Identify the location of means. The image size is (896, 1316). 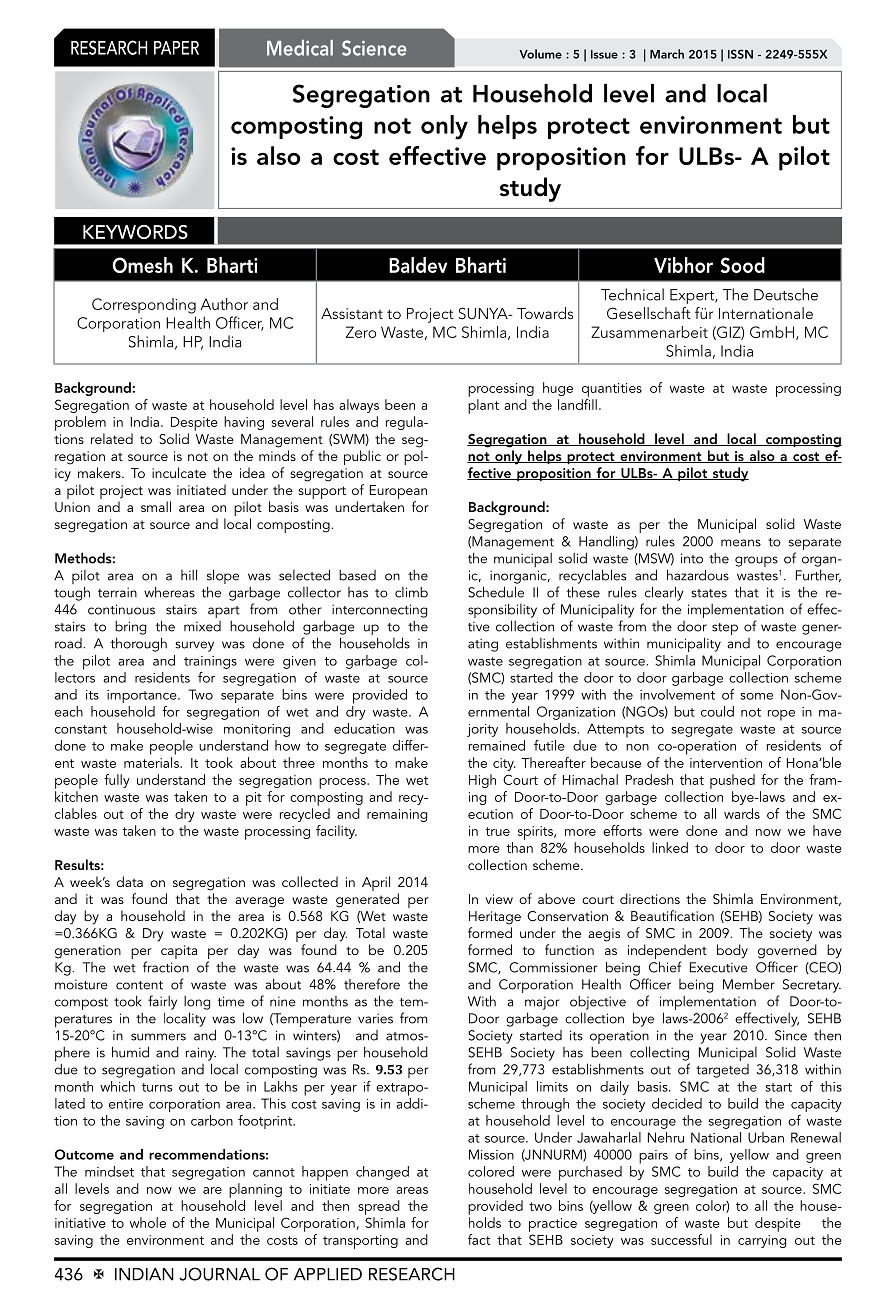
(741, 543).
